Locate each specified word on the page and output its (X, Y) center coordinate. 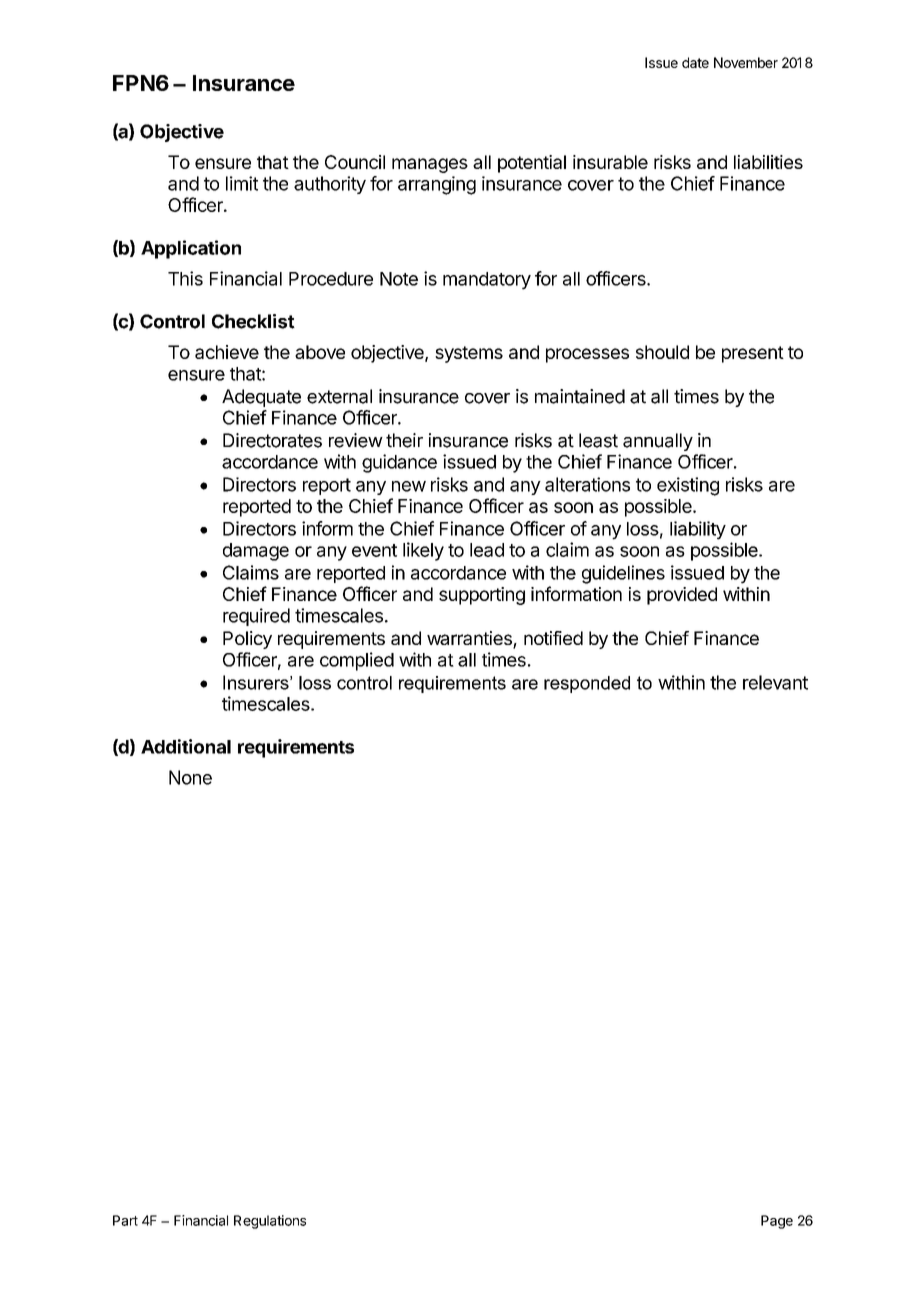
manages (430, 165)
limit (242, 183)
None (190, 777)
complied (357, 661)
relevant (775, 682)
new (409, 486)
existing (688, 486)
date (695, 62)
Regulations (270, 1222)
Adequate (261, 398)
